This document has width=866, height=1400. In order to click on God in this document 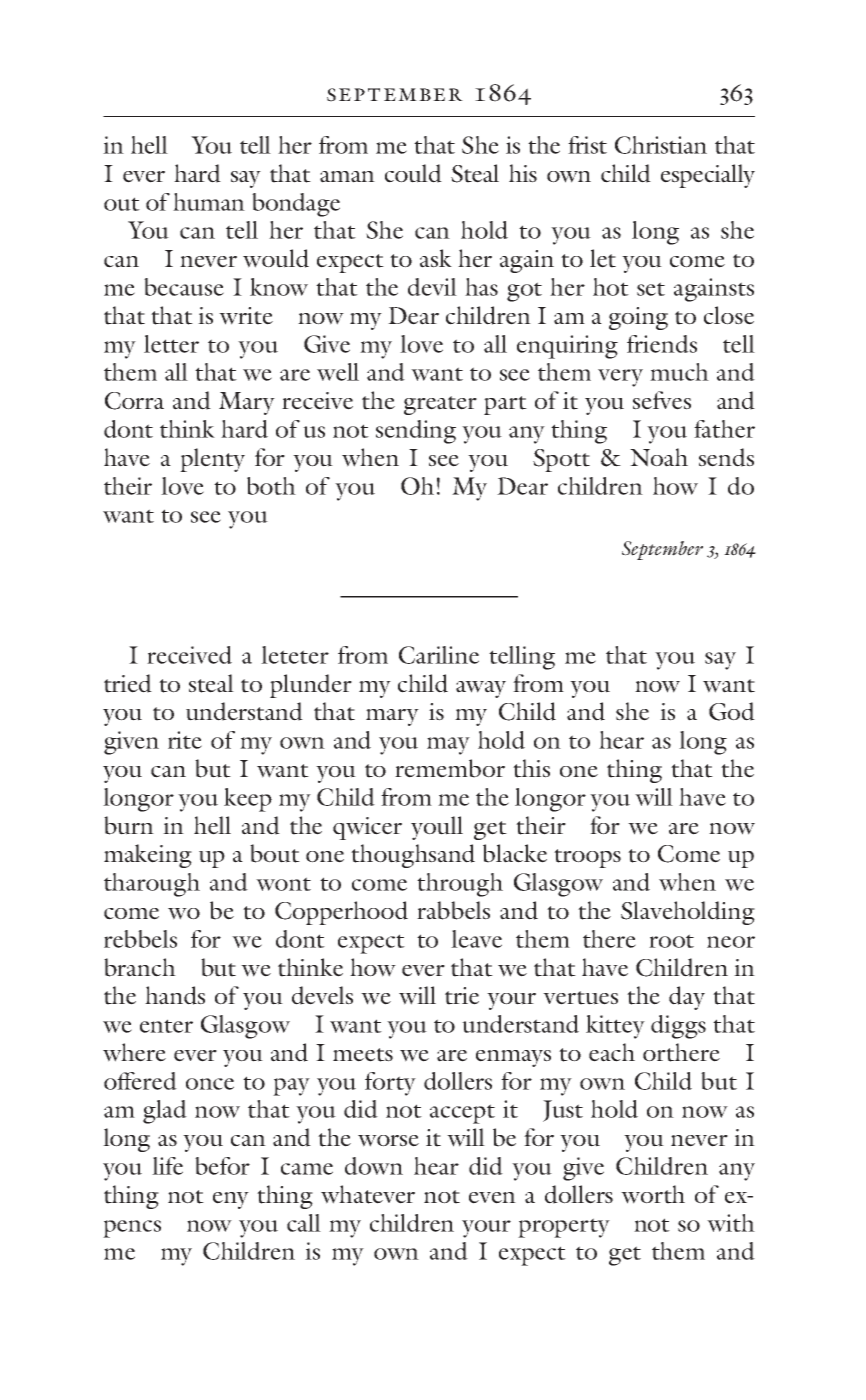, I will do `click(732, 711)`.
